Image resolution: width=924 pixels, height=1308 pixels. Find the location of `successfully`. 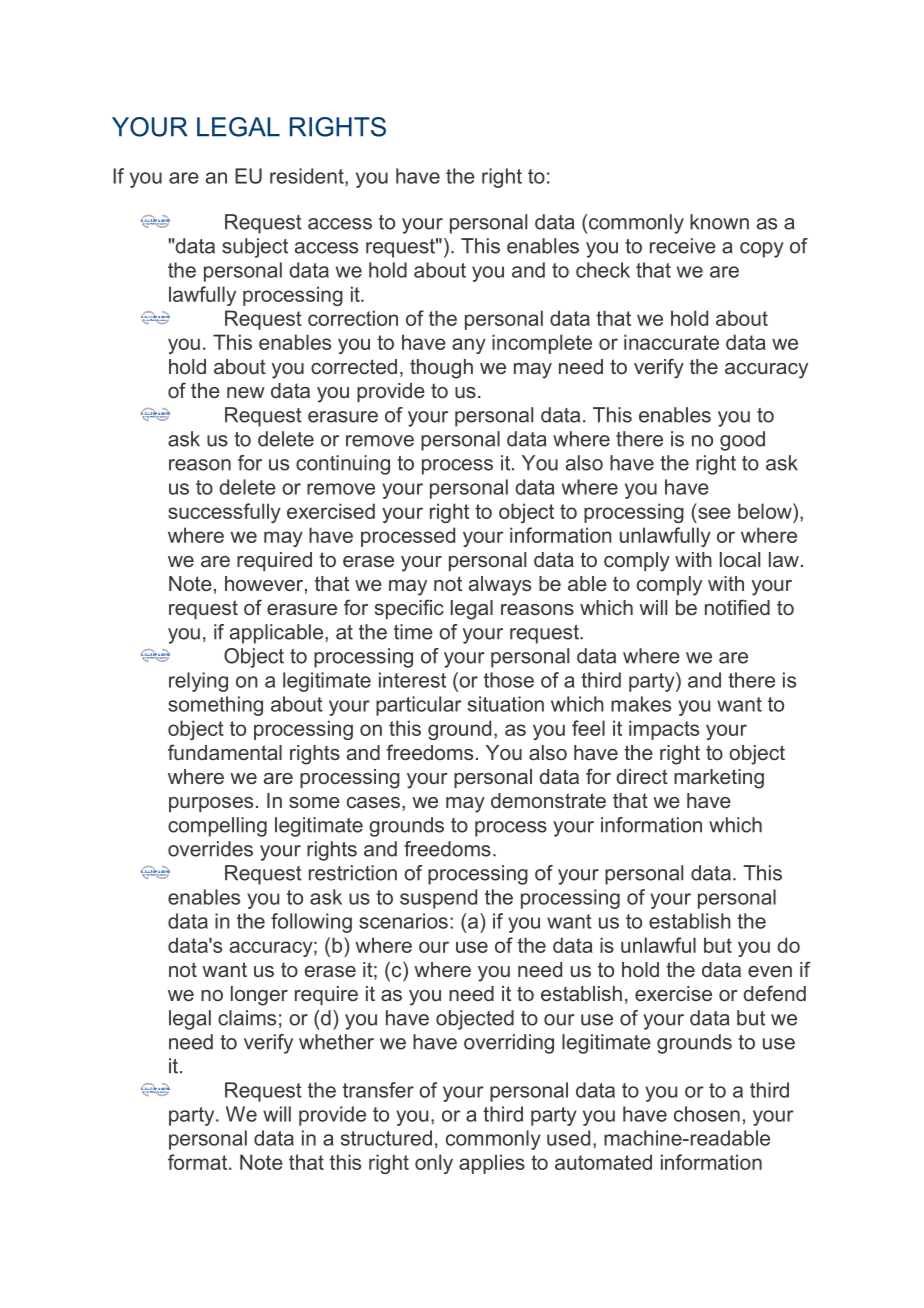

successfully is located at coordinates (224, 513).
